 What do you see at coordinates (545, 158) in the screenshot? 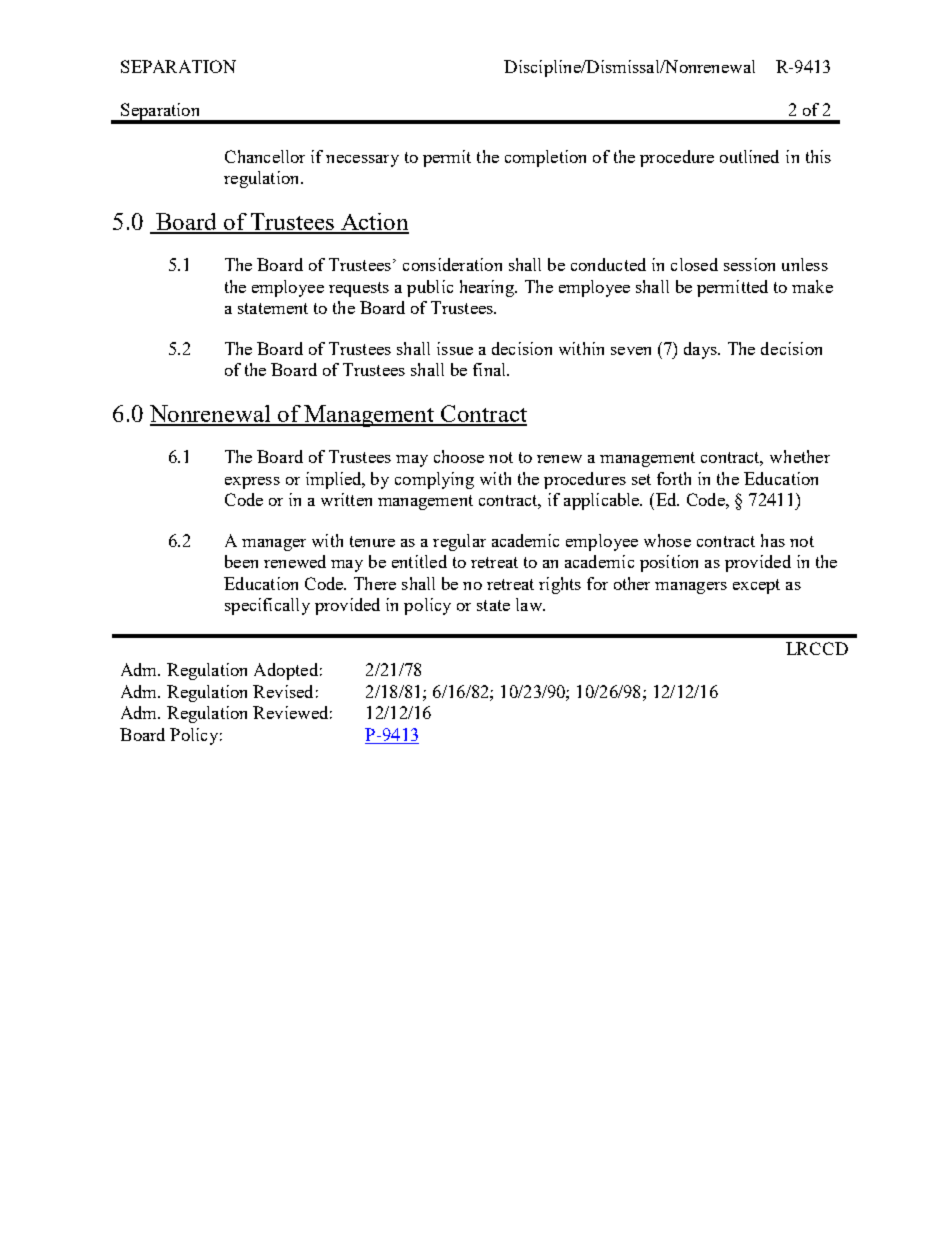
I see `completion` at bounding box center [545, 158].
